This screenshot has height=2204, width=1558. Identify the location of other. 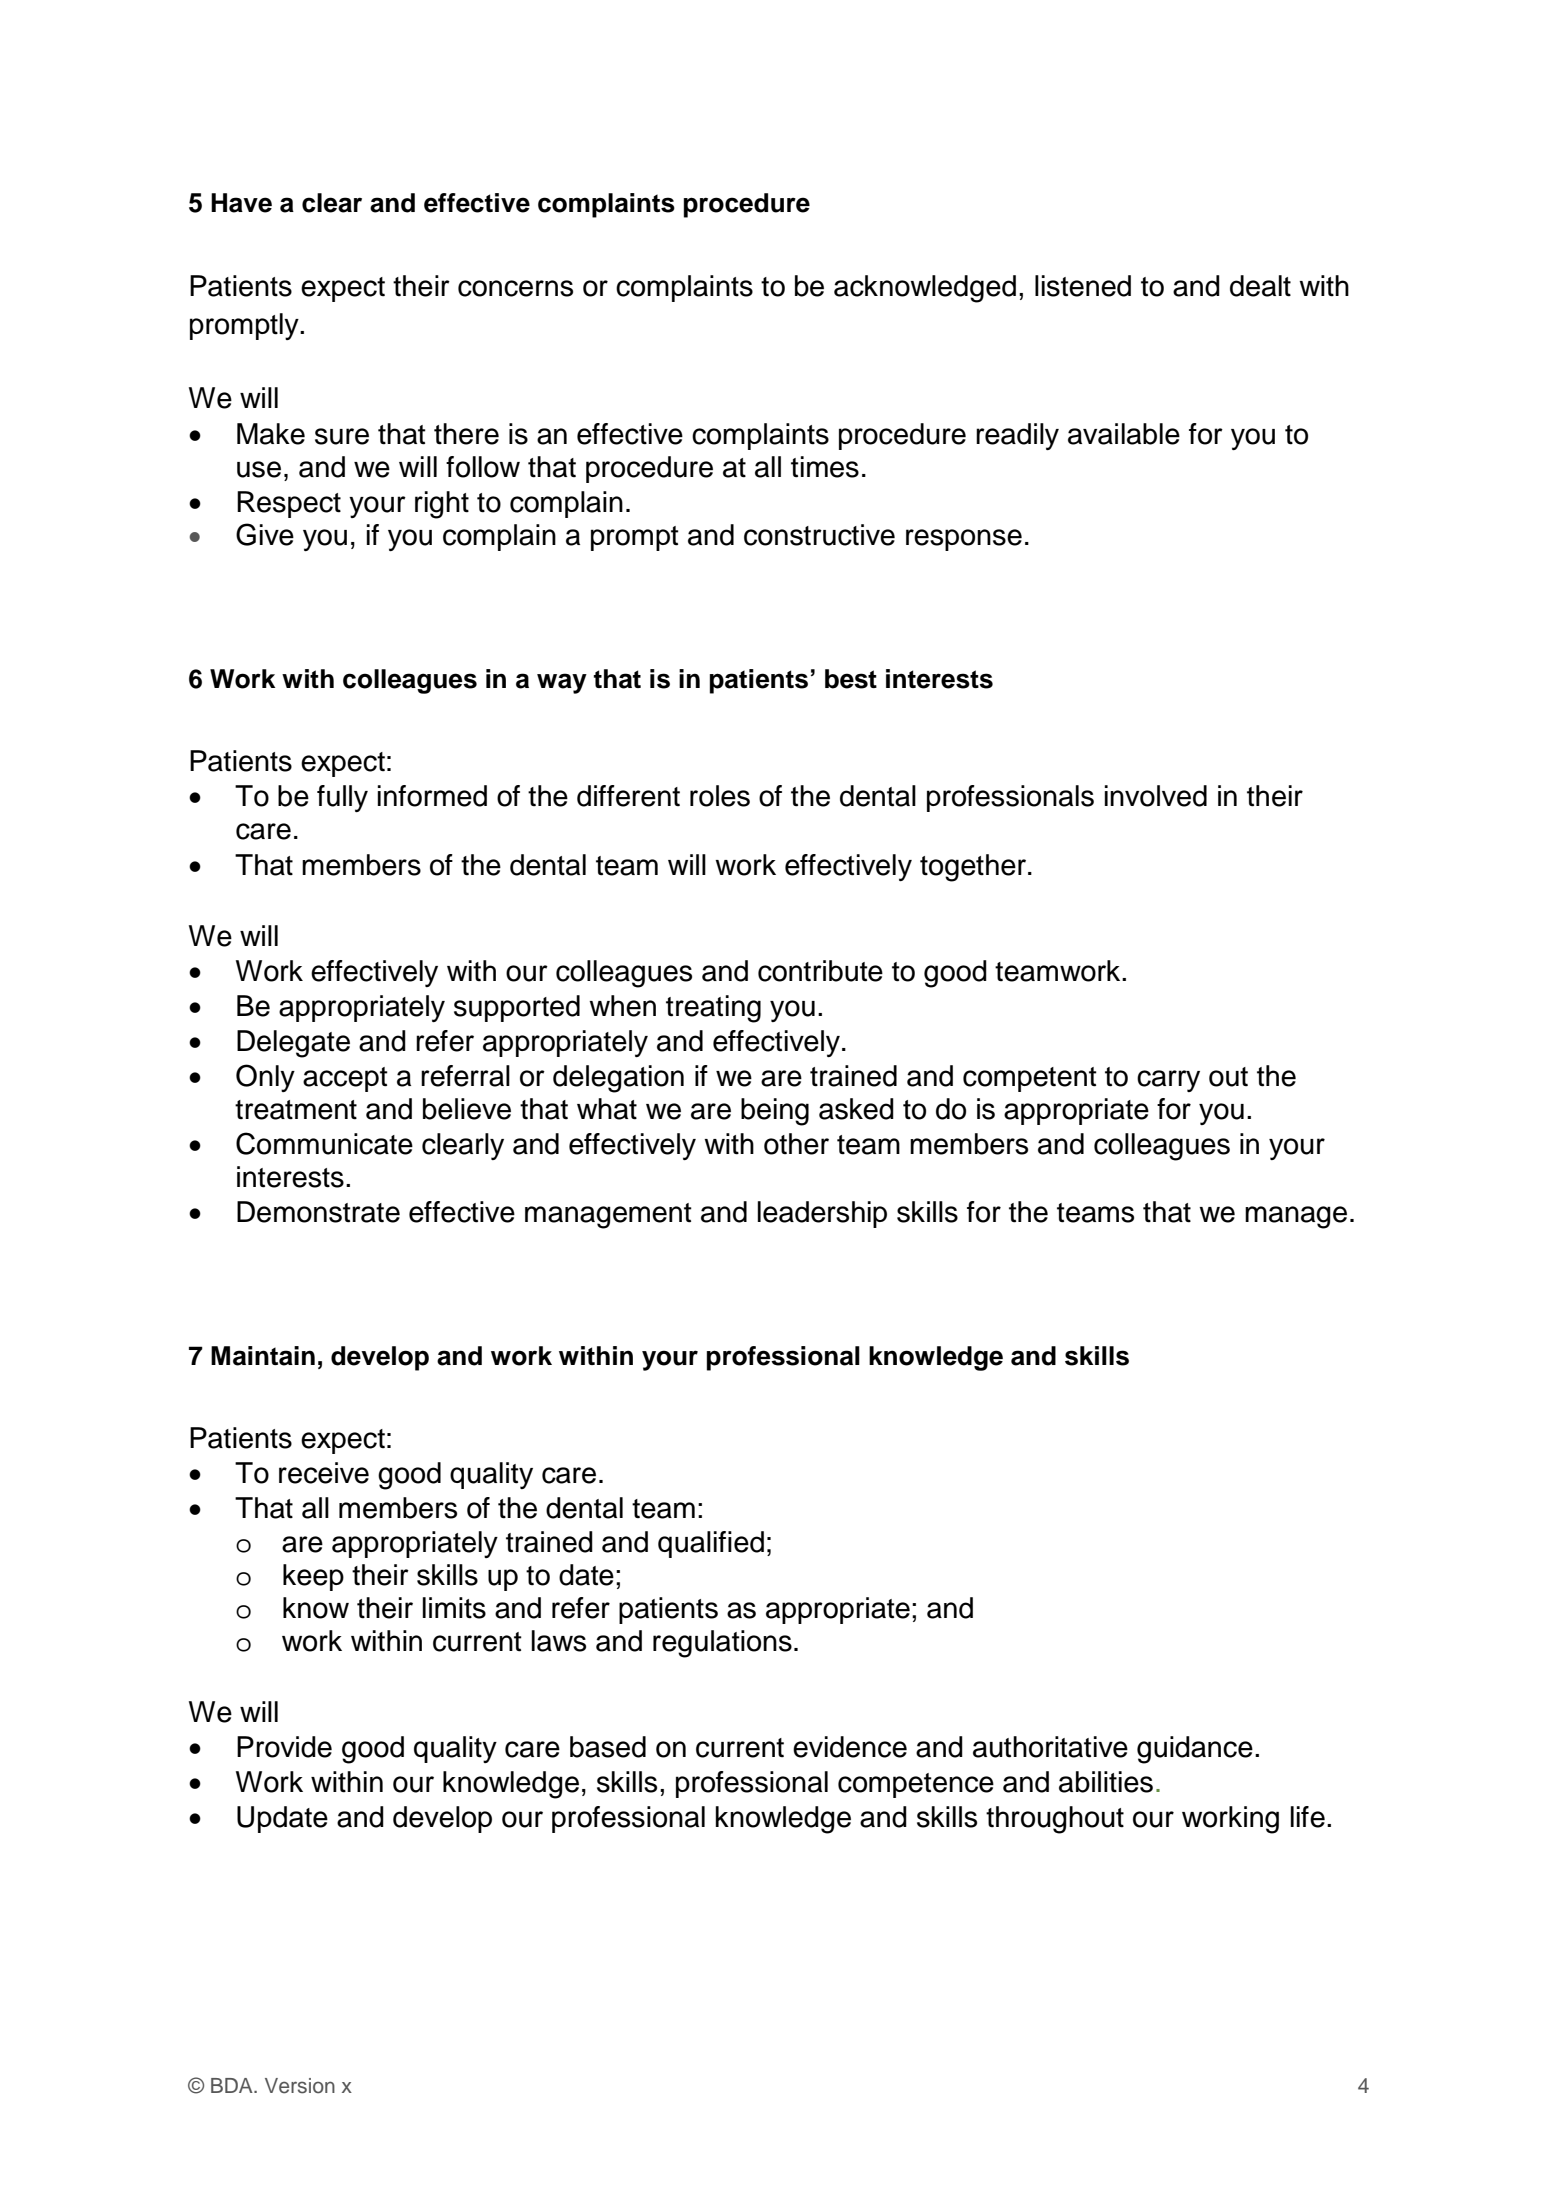
(796, 1144).
